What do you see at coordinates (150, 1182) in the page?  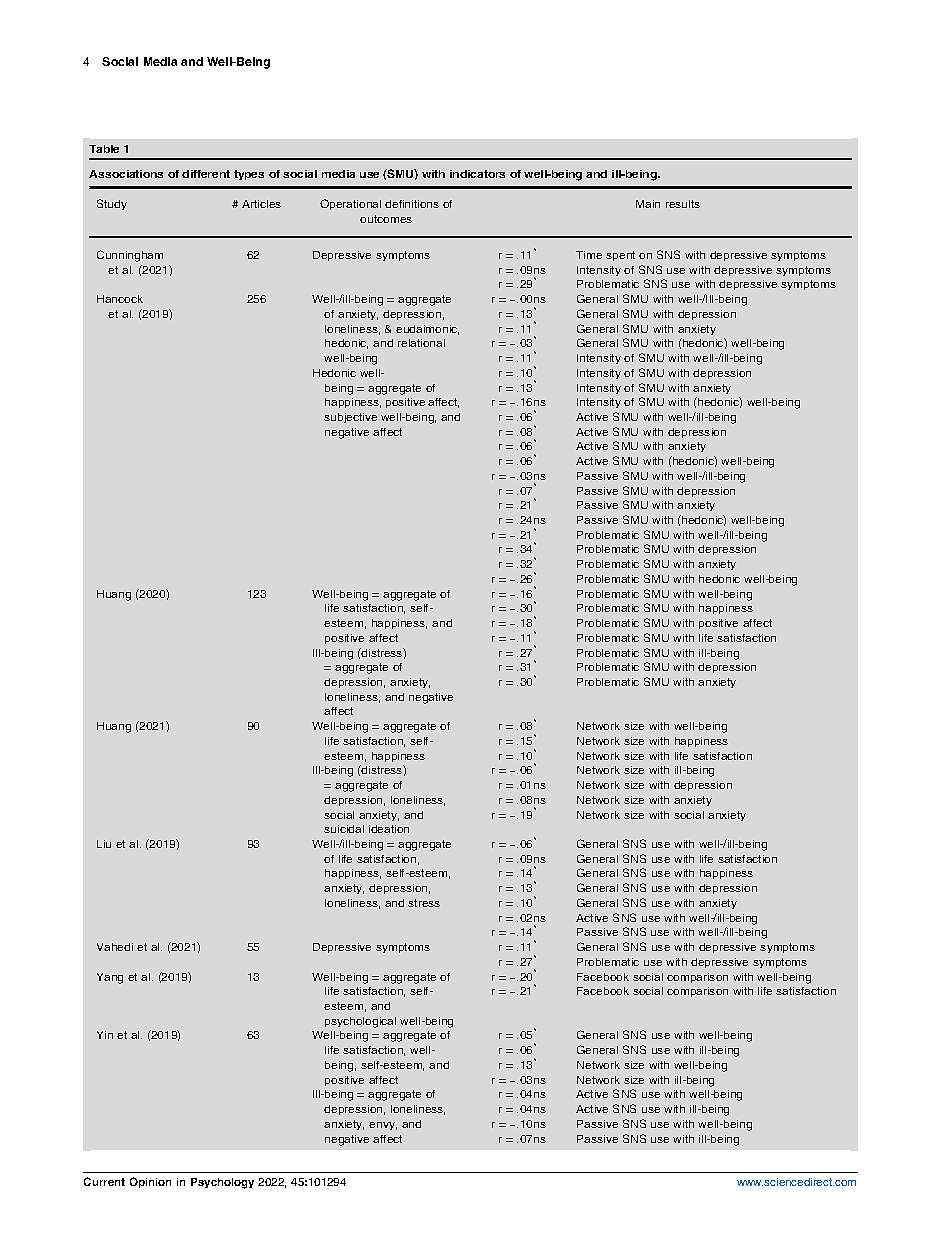 I see `Opinion` at bounding box center [150, 1182].
